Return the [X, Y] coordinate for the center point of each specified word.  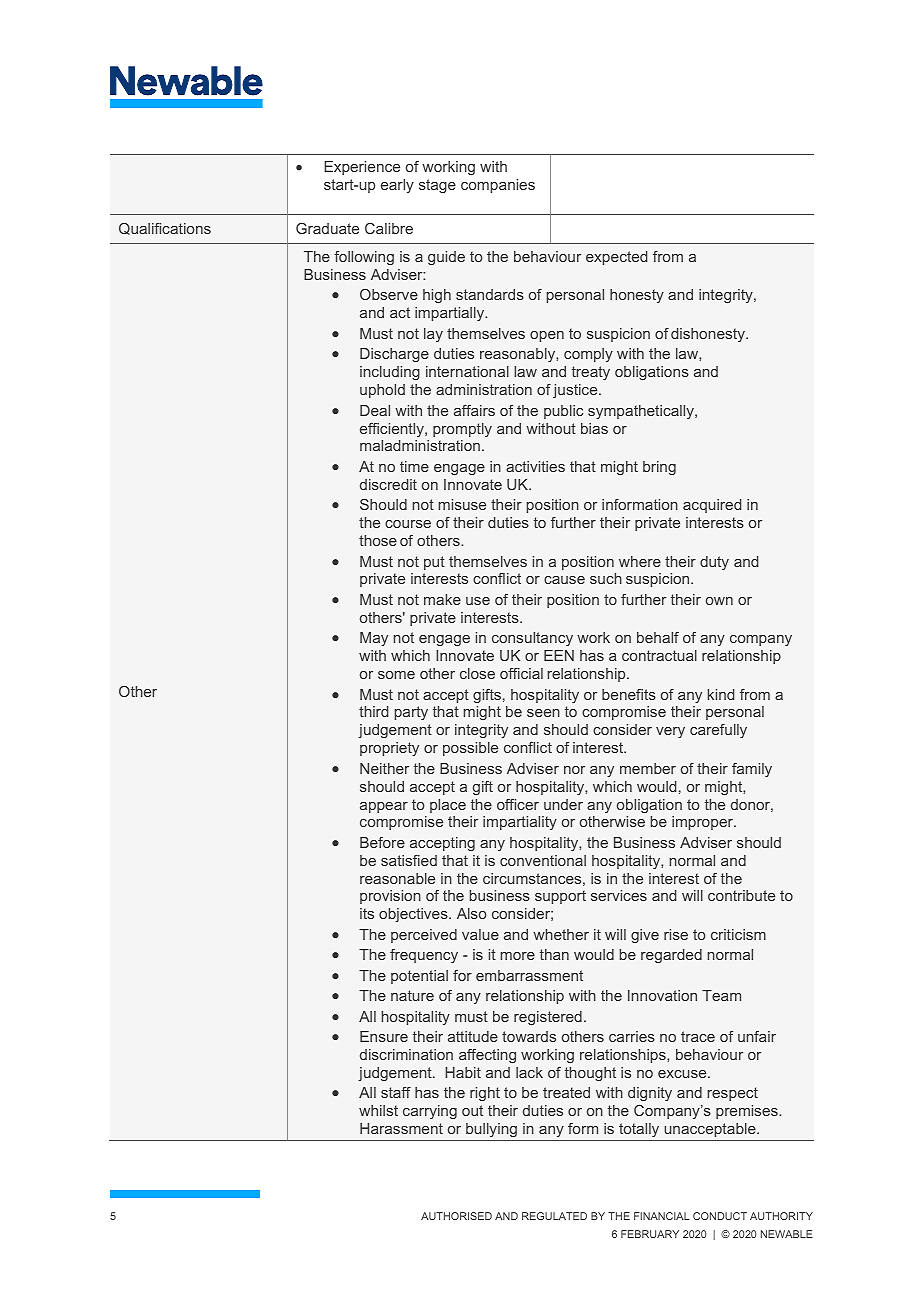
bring [659, 468]
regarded [671, 956]
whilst [378, 1110]
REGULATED [554, 1216]
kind [721, 694]
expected [616, 258]
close [477, 673]
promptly [462, 430]
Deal [375, 410]
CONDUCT [720, 1216]
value [480, 934]
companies [498, 186]
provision [390, 897]
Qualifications [165, 229]
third [373, 711]
